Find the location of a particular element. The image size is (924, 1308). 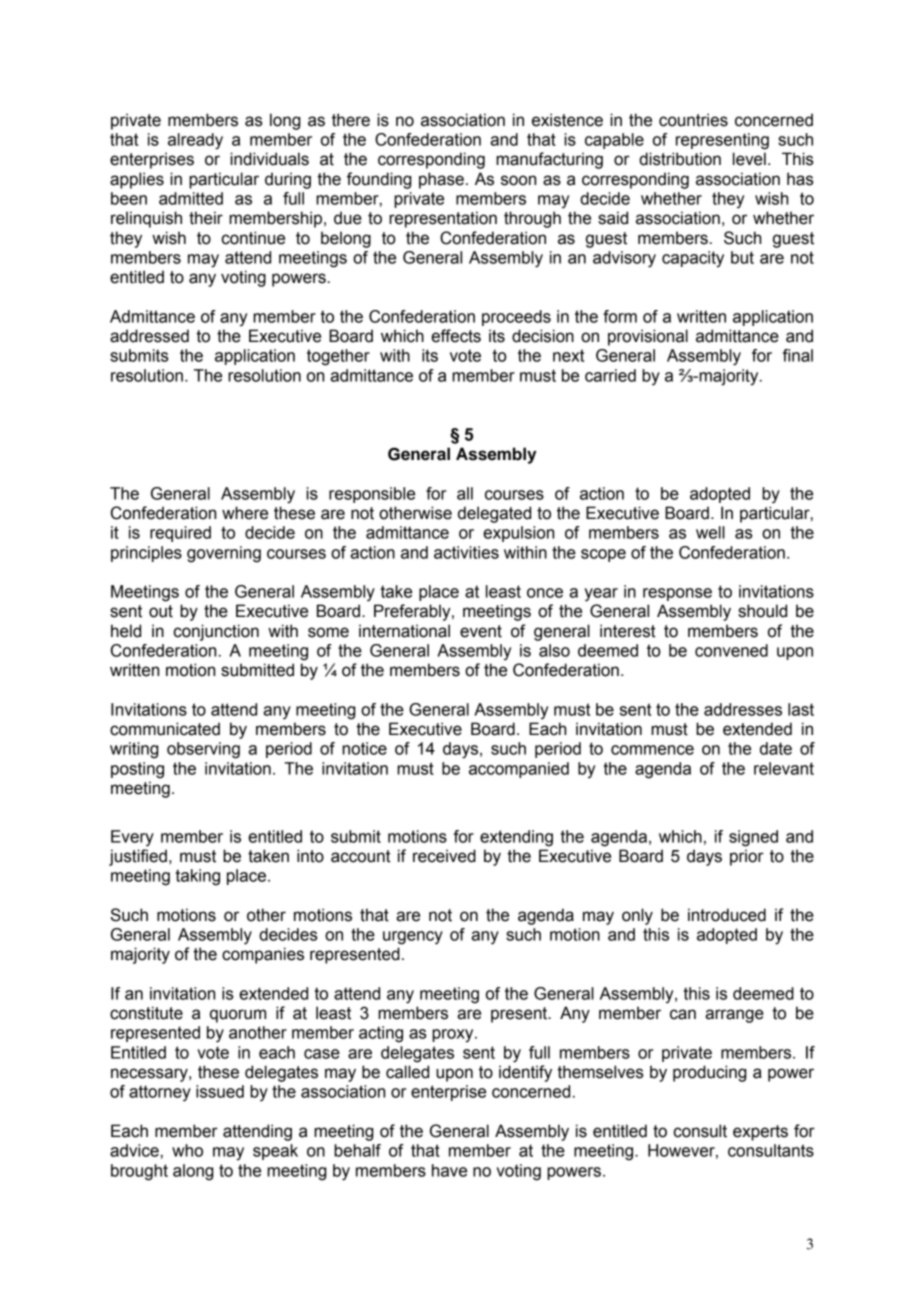

already is located at coordinates (195, 141).
